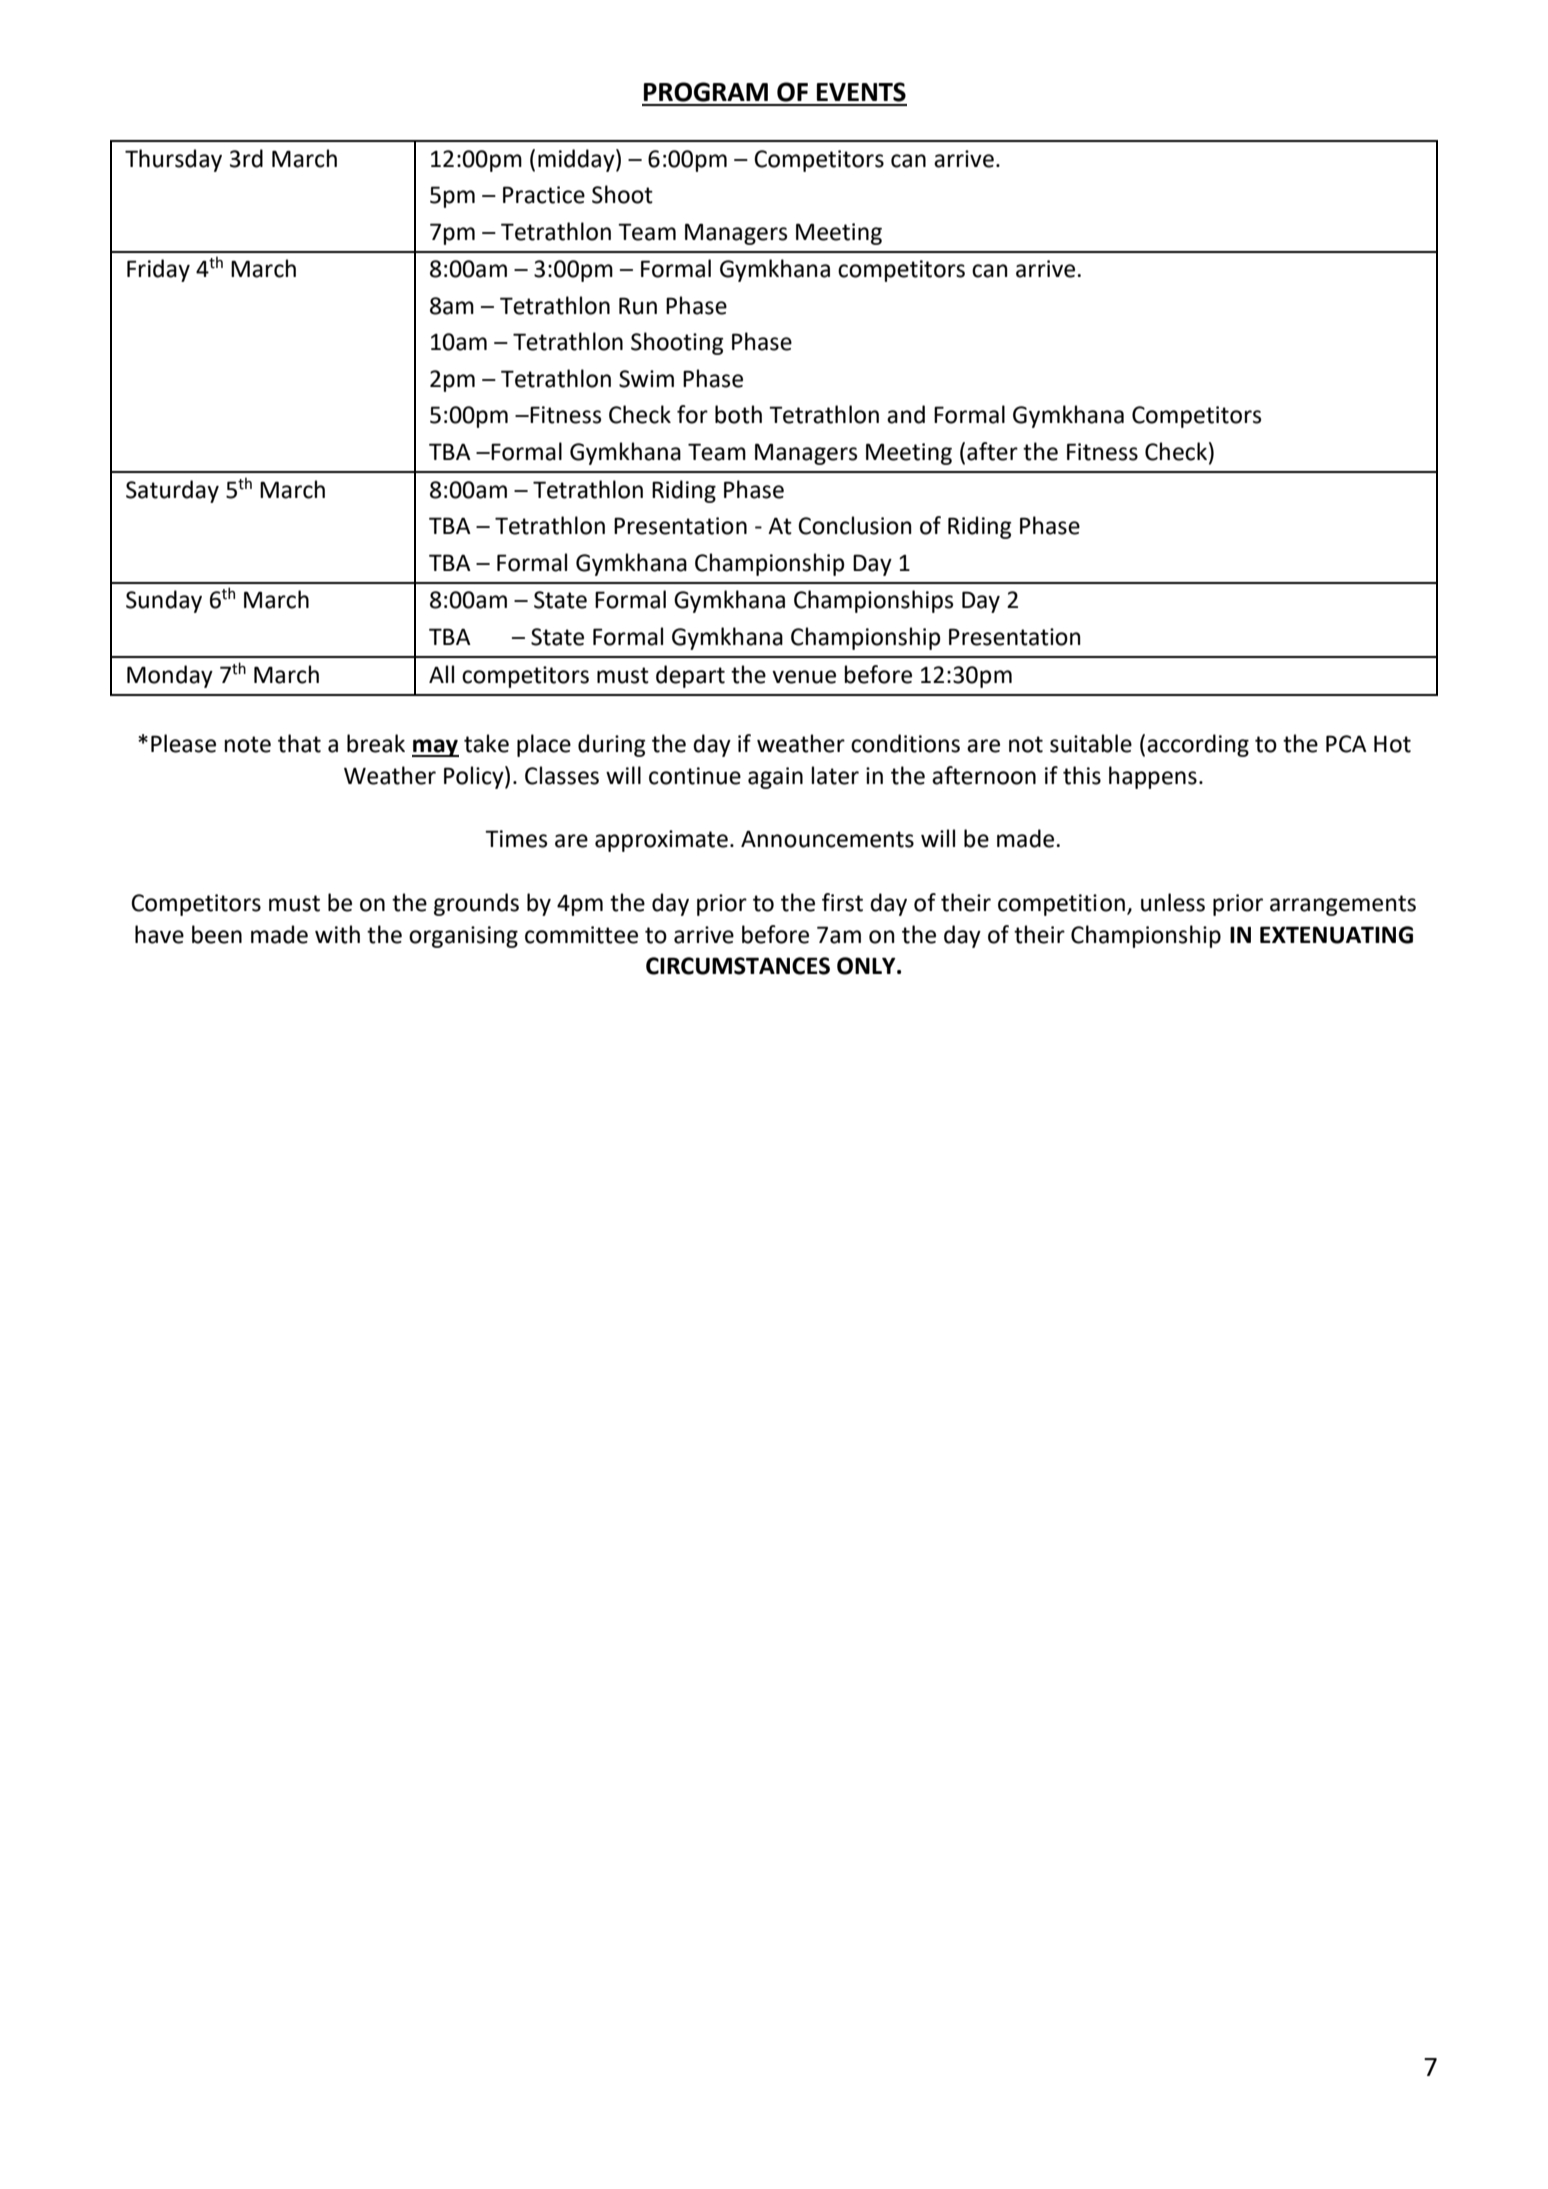 This screenshot has height=2189, width=1548. I want to click on Thursday, so click(173, 160).
